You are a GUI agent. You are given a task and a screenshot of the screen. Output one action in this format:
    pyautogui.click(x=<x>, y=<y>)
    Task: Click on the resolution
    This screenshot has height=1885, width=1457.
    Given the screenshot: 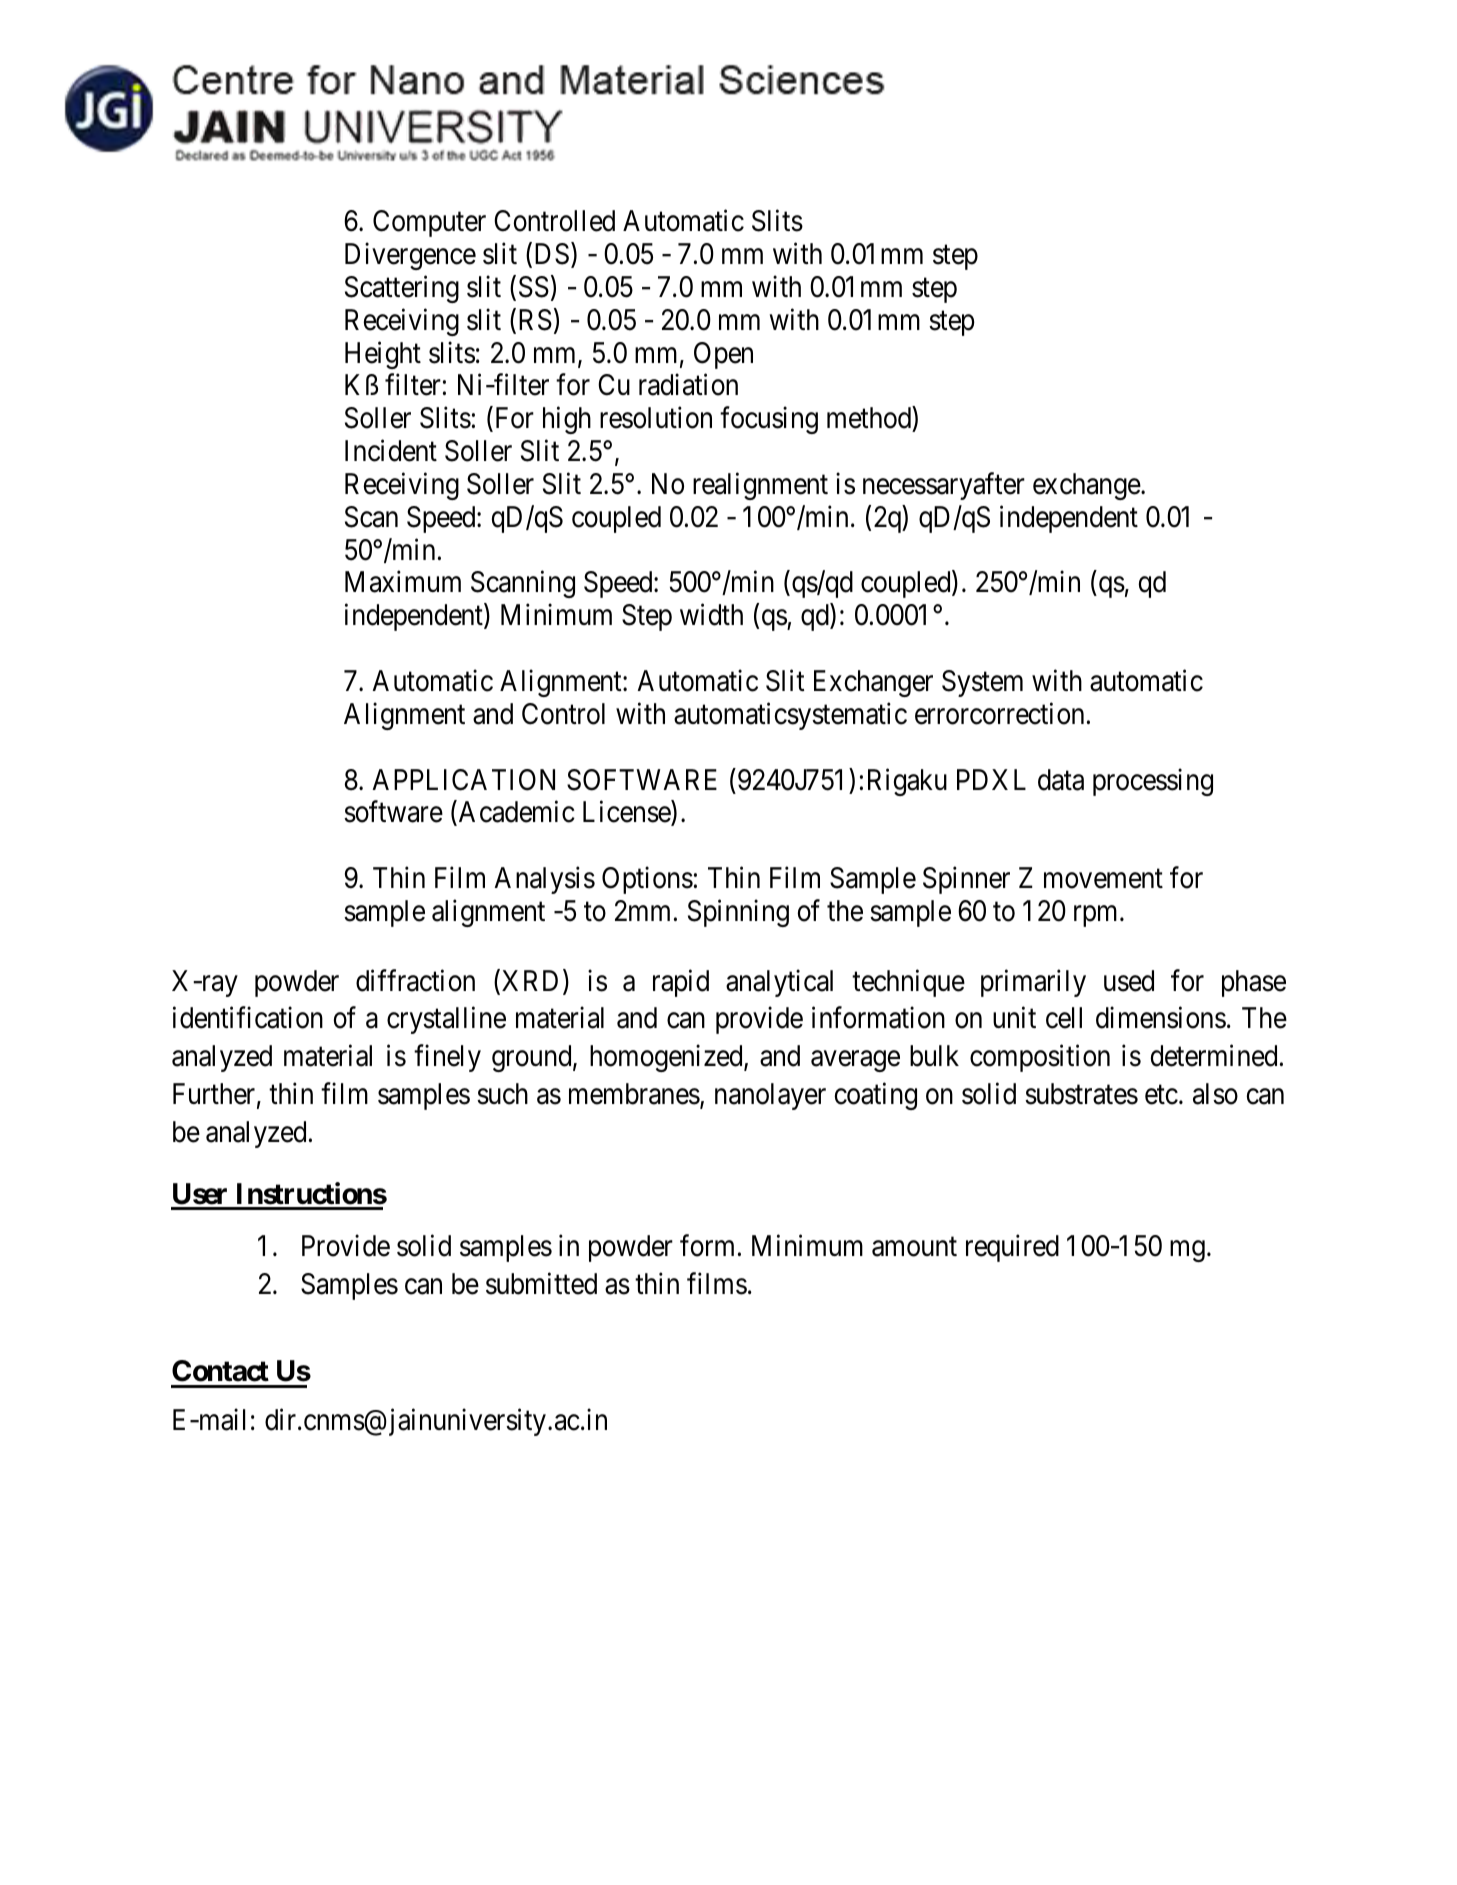 What is the action you would take?
    pyautogui.click(x=656, y=418)
